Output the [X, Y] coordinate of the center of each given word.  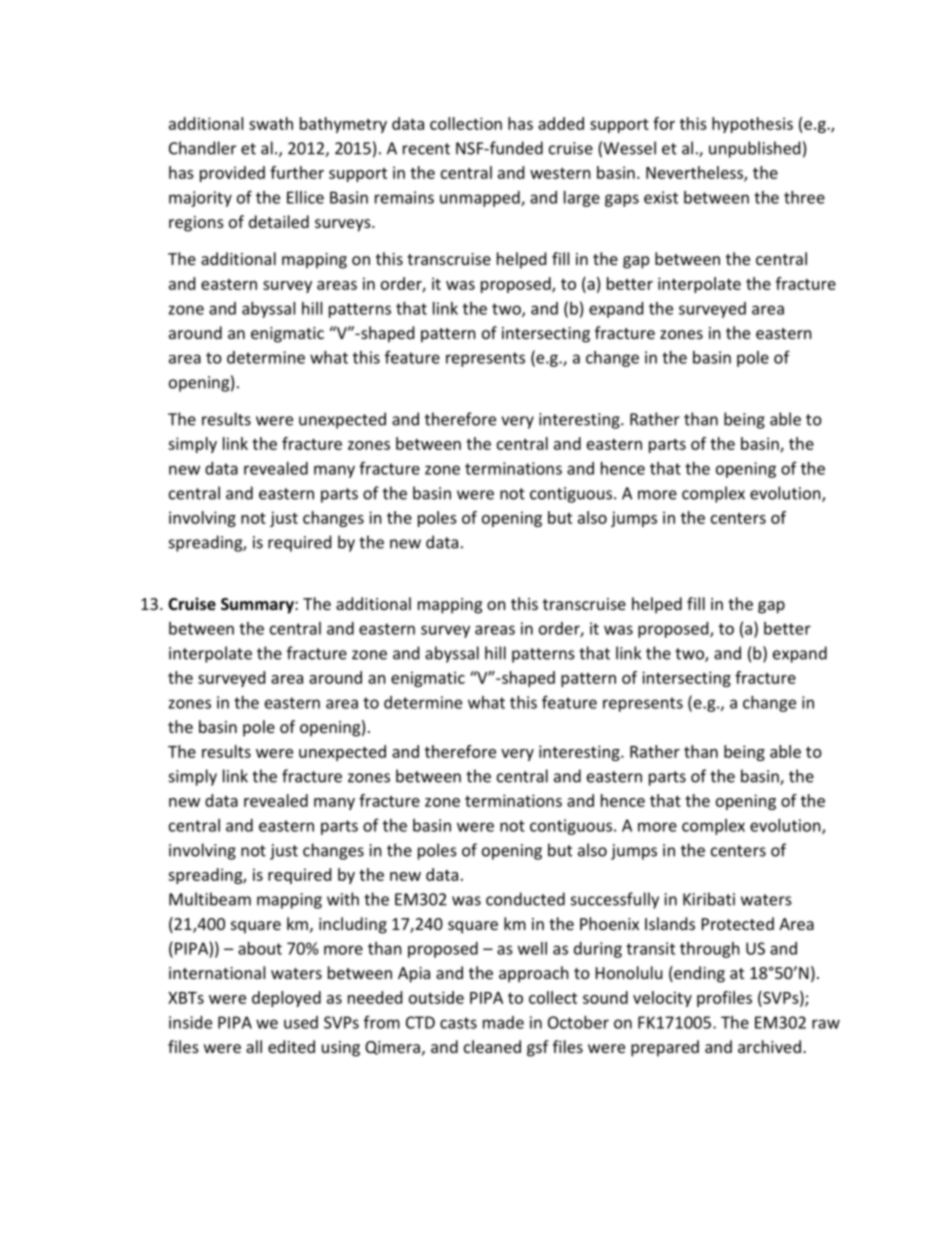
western [560, 173]
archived [769, 1046]
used [301, 1022]
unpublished [754, 149]
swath [271, 123]
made [503, 1022]
